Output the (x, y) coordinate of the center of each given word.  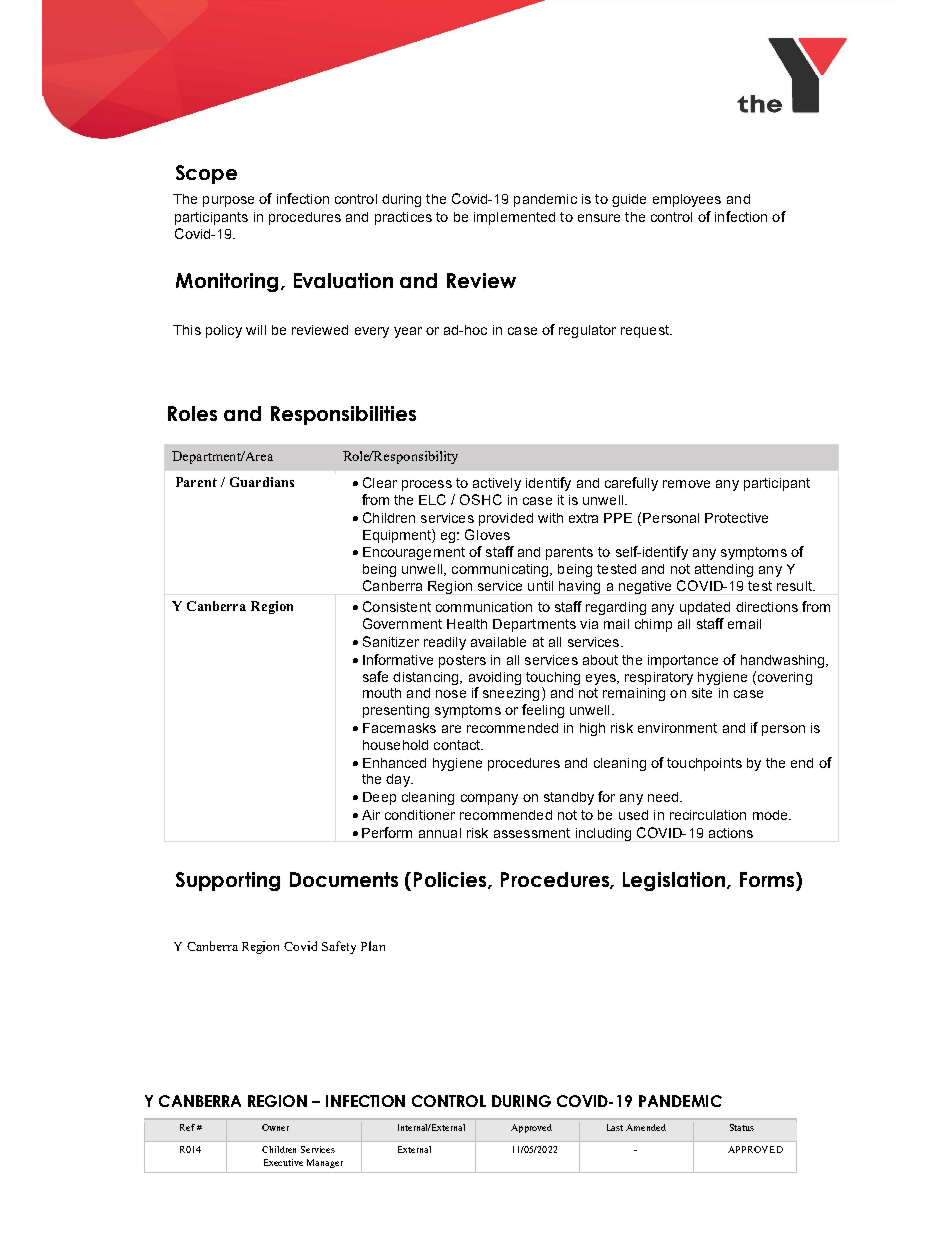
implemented (514, 218)
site (702, 693)
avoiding (495, 678)
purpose (228, 201)
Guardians (262, 482)
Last (615, 1127)
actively (497, 484)
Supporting (228, 881)
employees (687, 200)
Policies (451, 880)
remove (686, 484)
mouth (382, 693)
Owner (275, 1127)
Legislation (675, 881)
